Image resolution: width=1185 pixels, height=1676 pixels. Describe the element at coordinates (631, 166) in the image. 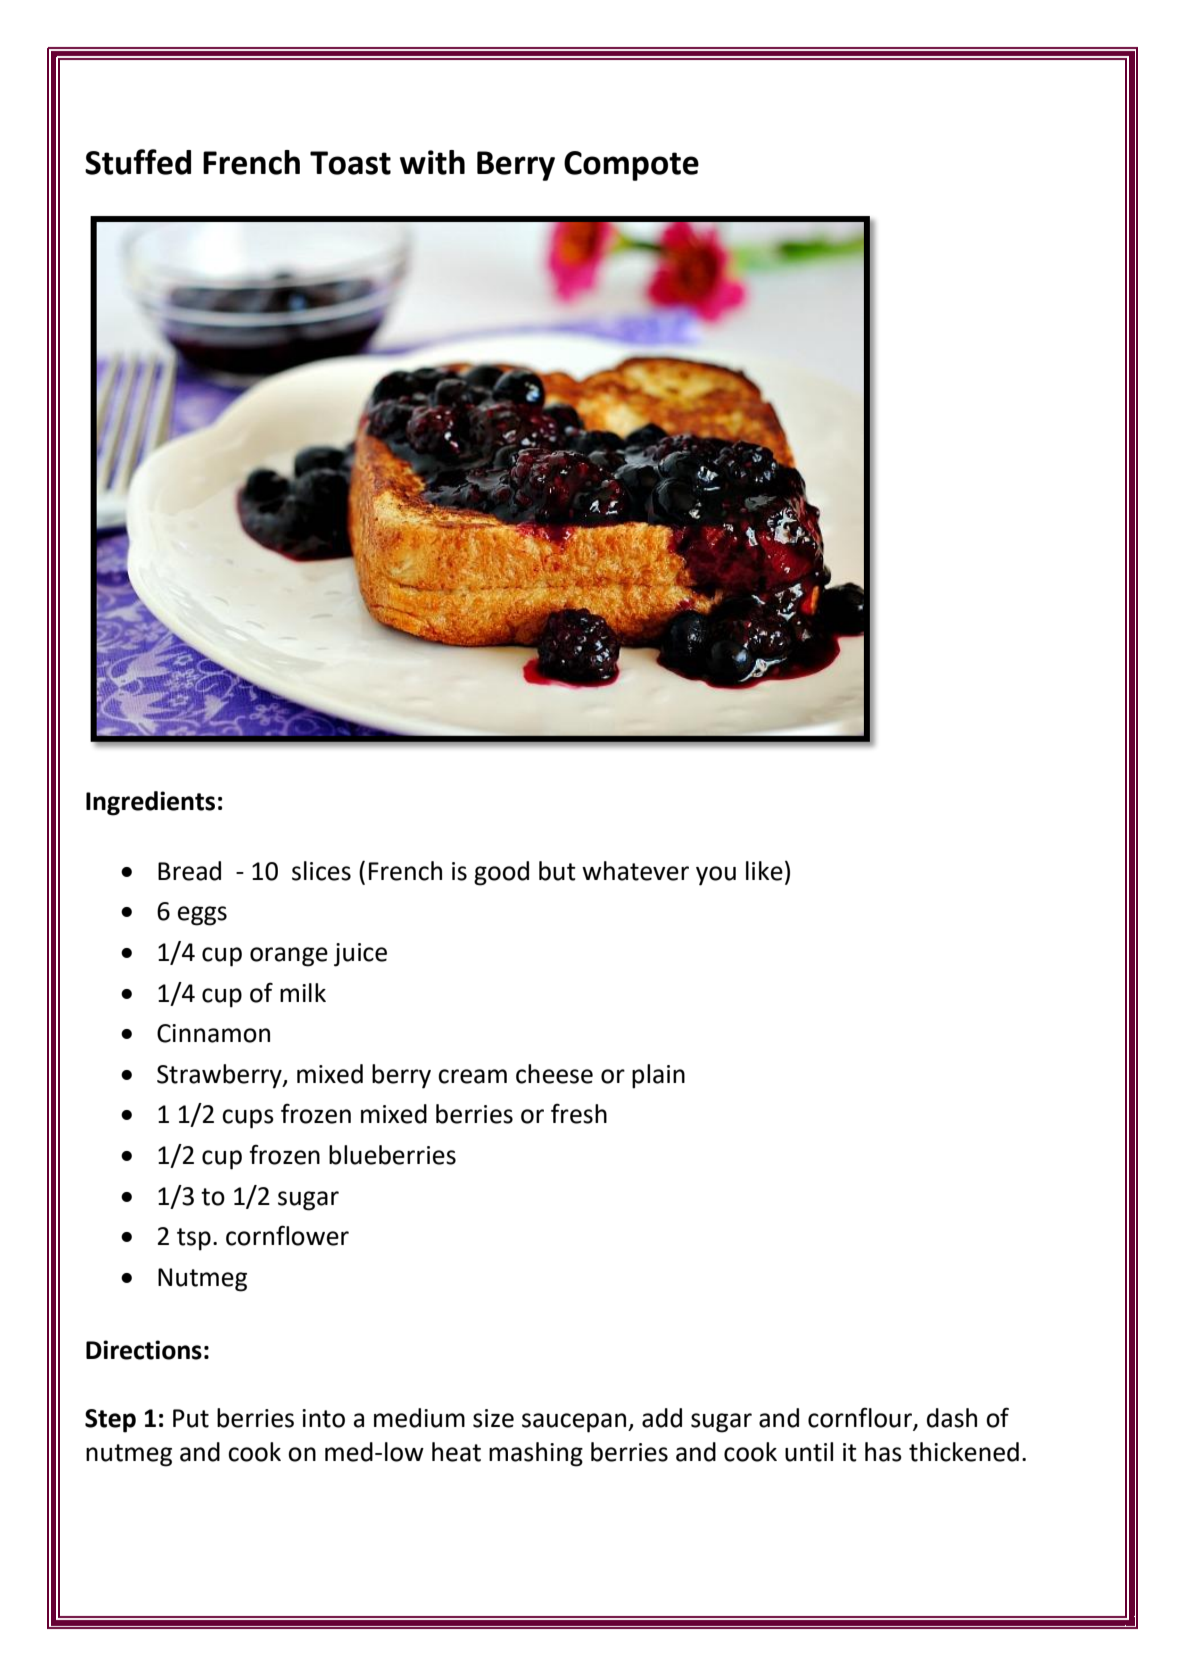

I see `Compote` at that location.
